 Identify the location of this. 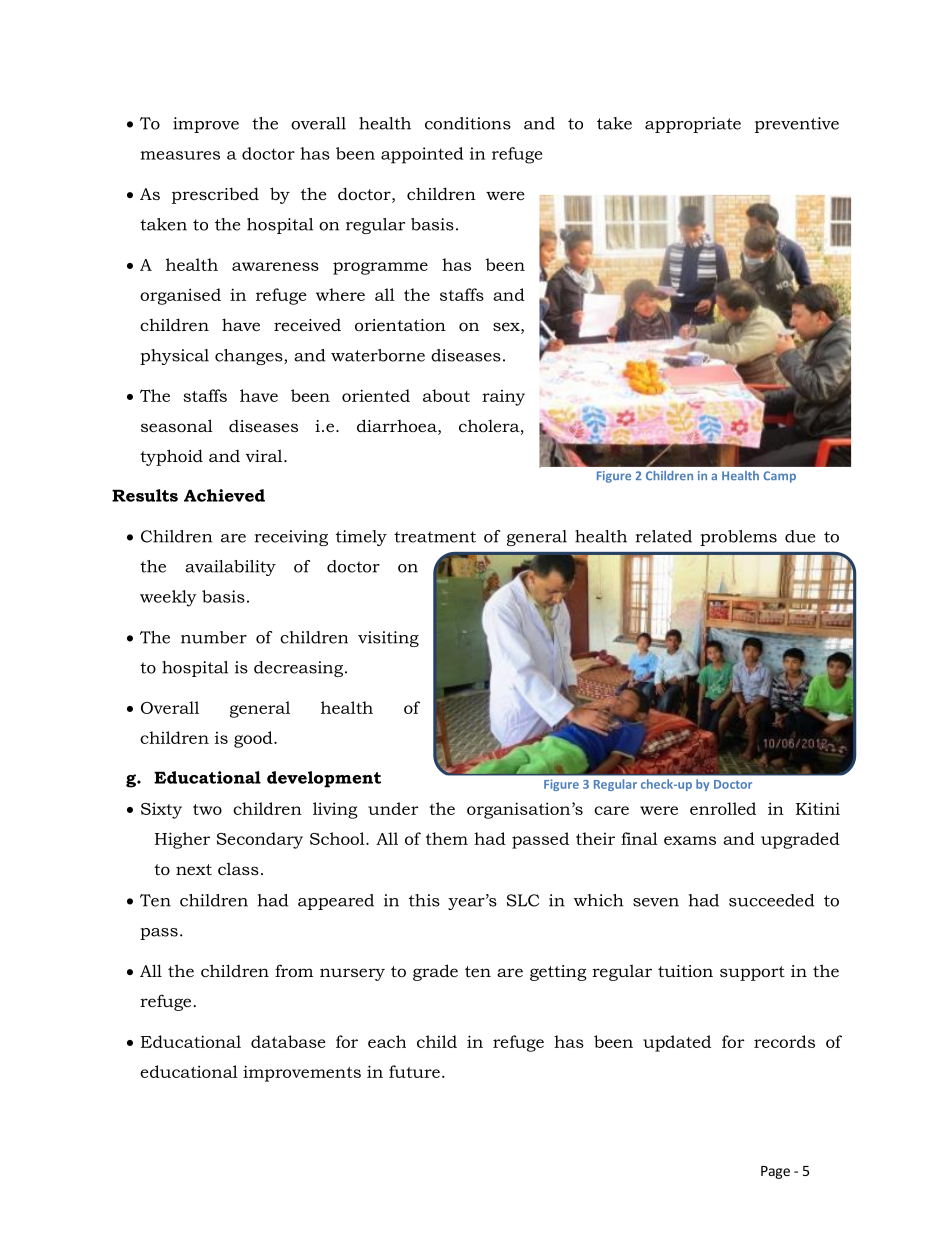
(424, 900).
